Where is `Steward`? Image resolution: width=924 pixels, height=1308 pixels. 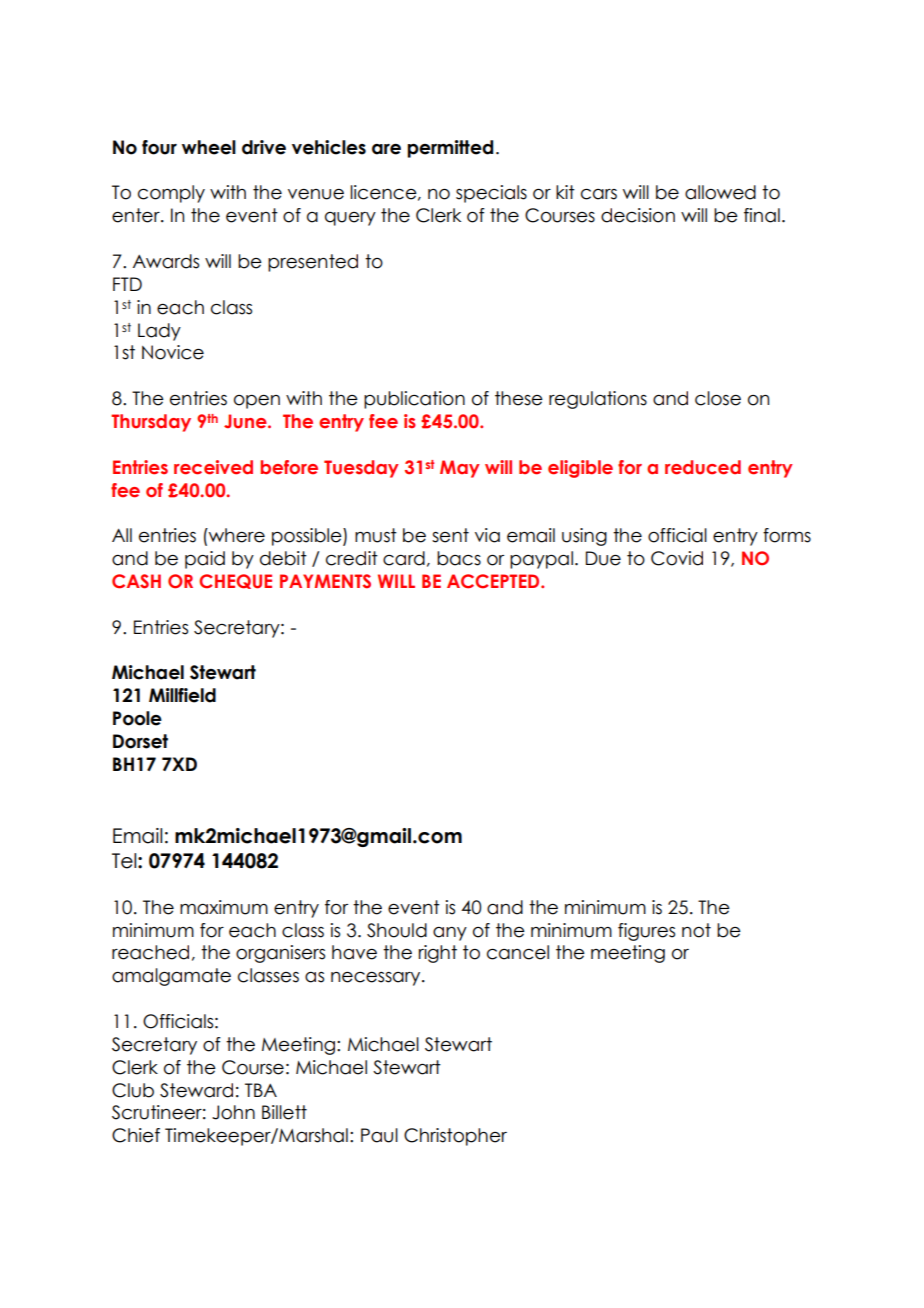
Steward is located at coordinates (196, 1090).
